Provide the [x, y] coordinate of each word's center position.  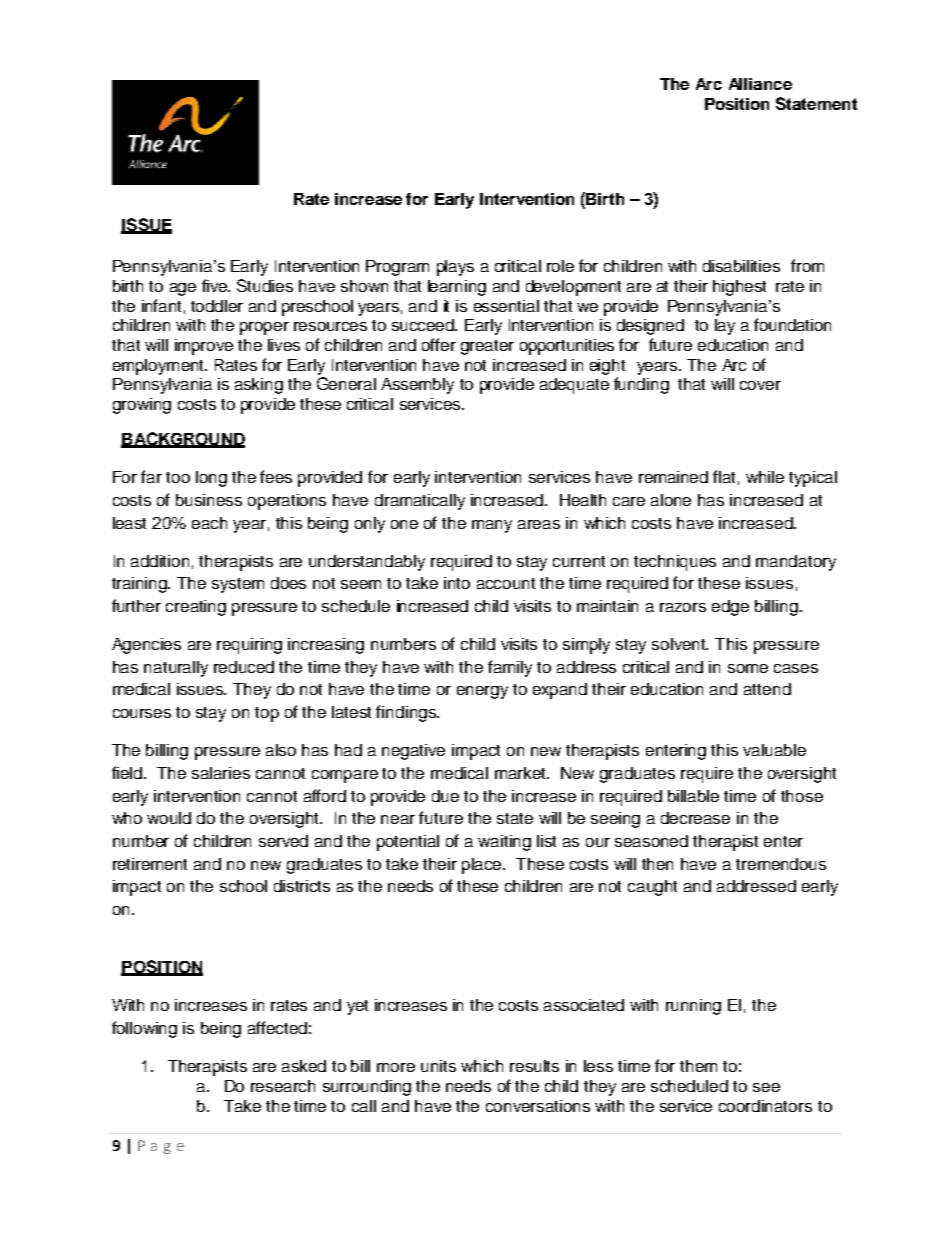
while [765, 477]
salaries [221, 773]
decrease [695, 818]
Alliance [760, 84]
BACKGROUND [183, 439]
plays [455, 268]
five [216, 285]
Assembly [417, 386]
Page [161, 1147]
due [445, 796]
